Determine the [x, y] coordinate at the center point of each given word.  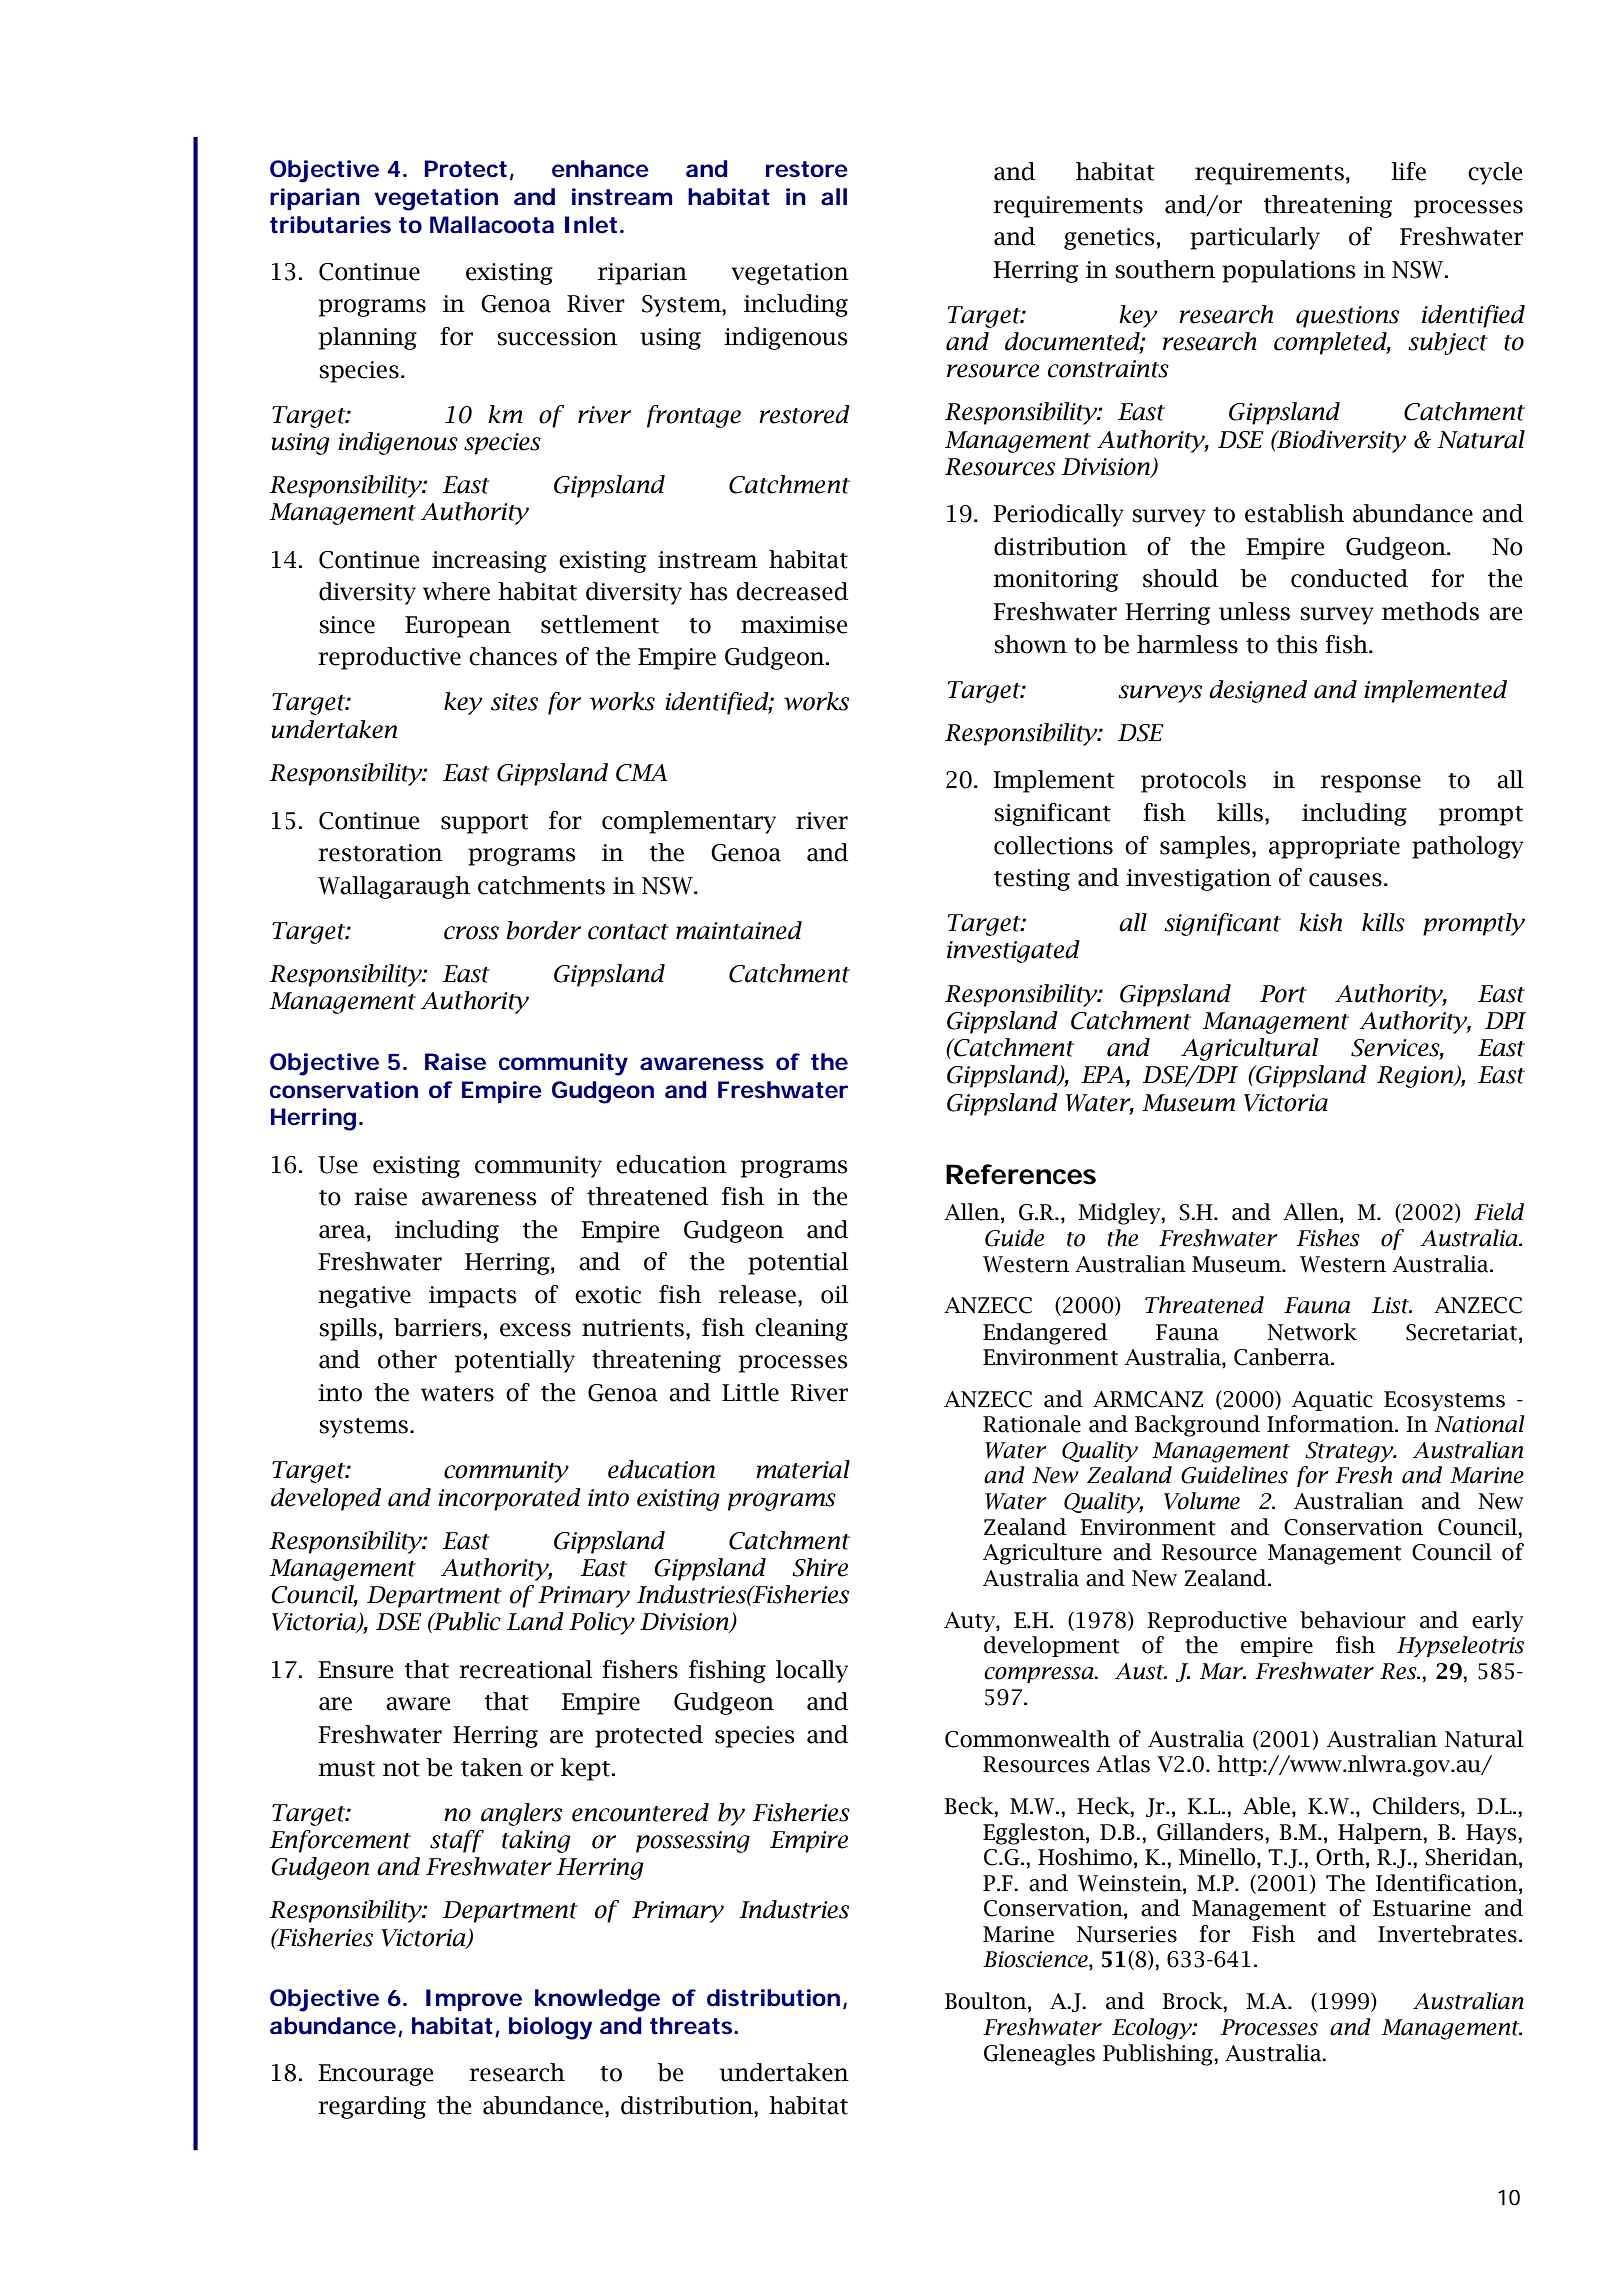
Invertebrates [1447, 1934]
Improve [474, 2000]
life [1408, 171]
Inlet [591, 225]
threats [692, 2026]
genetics [1109, 239]
